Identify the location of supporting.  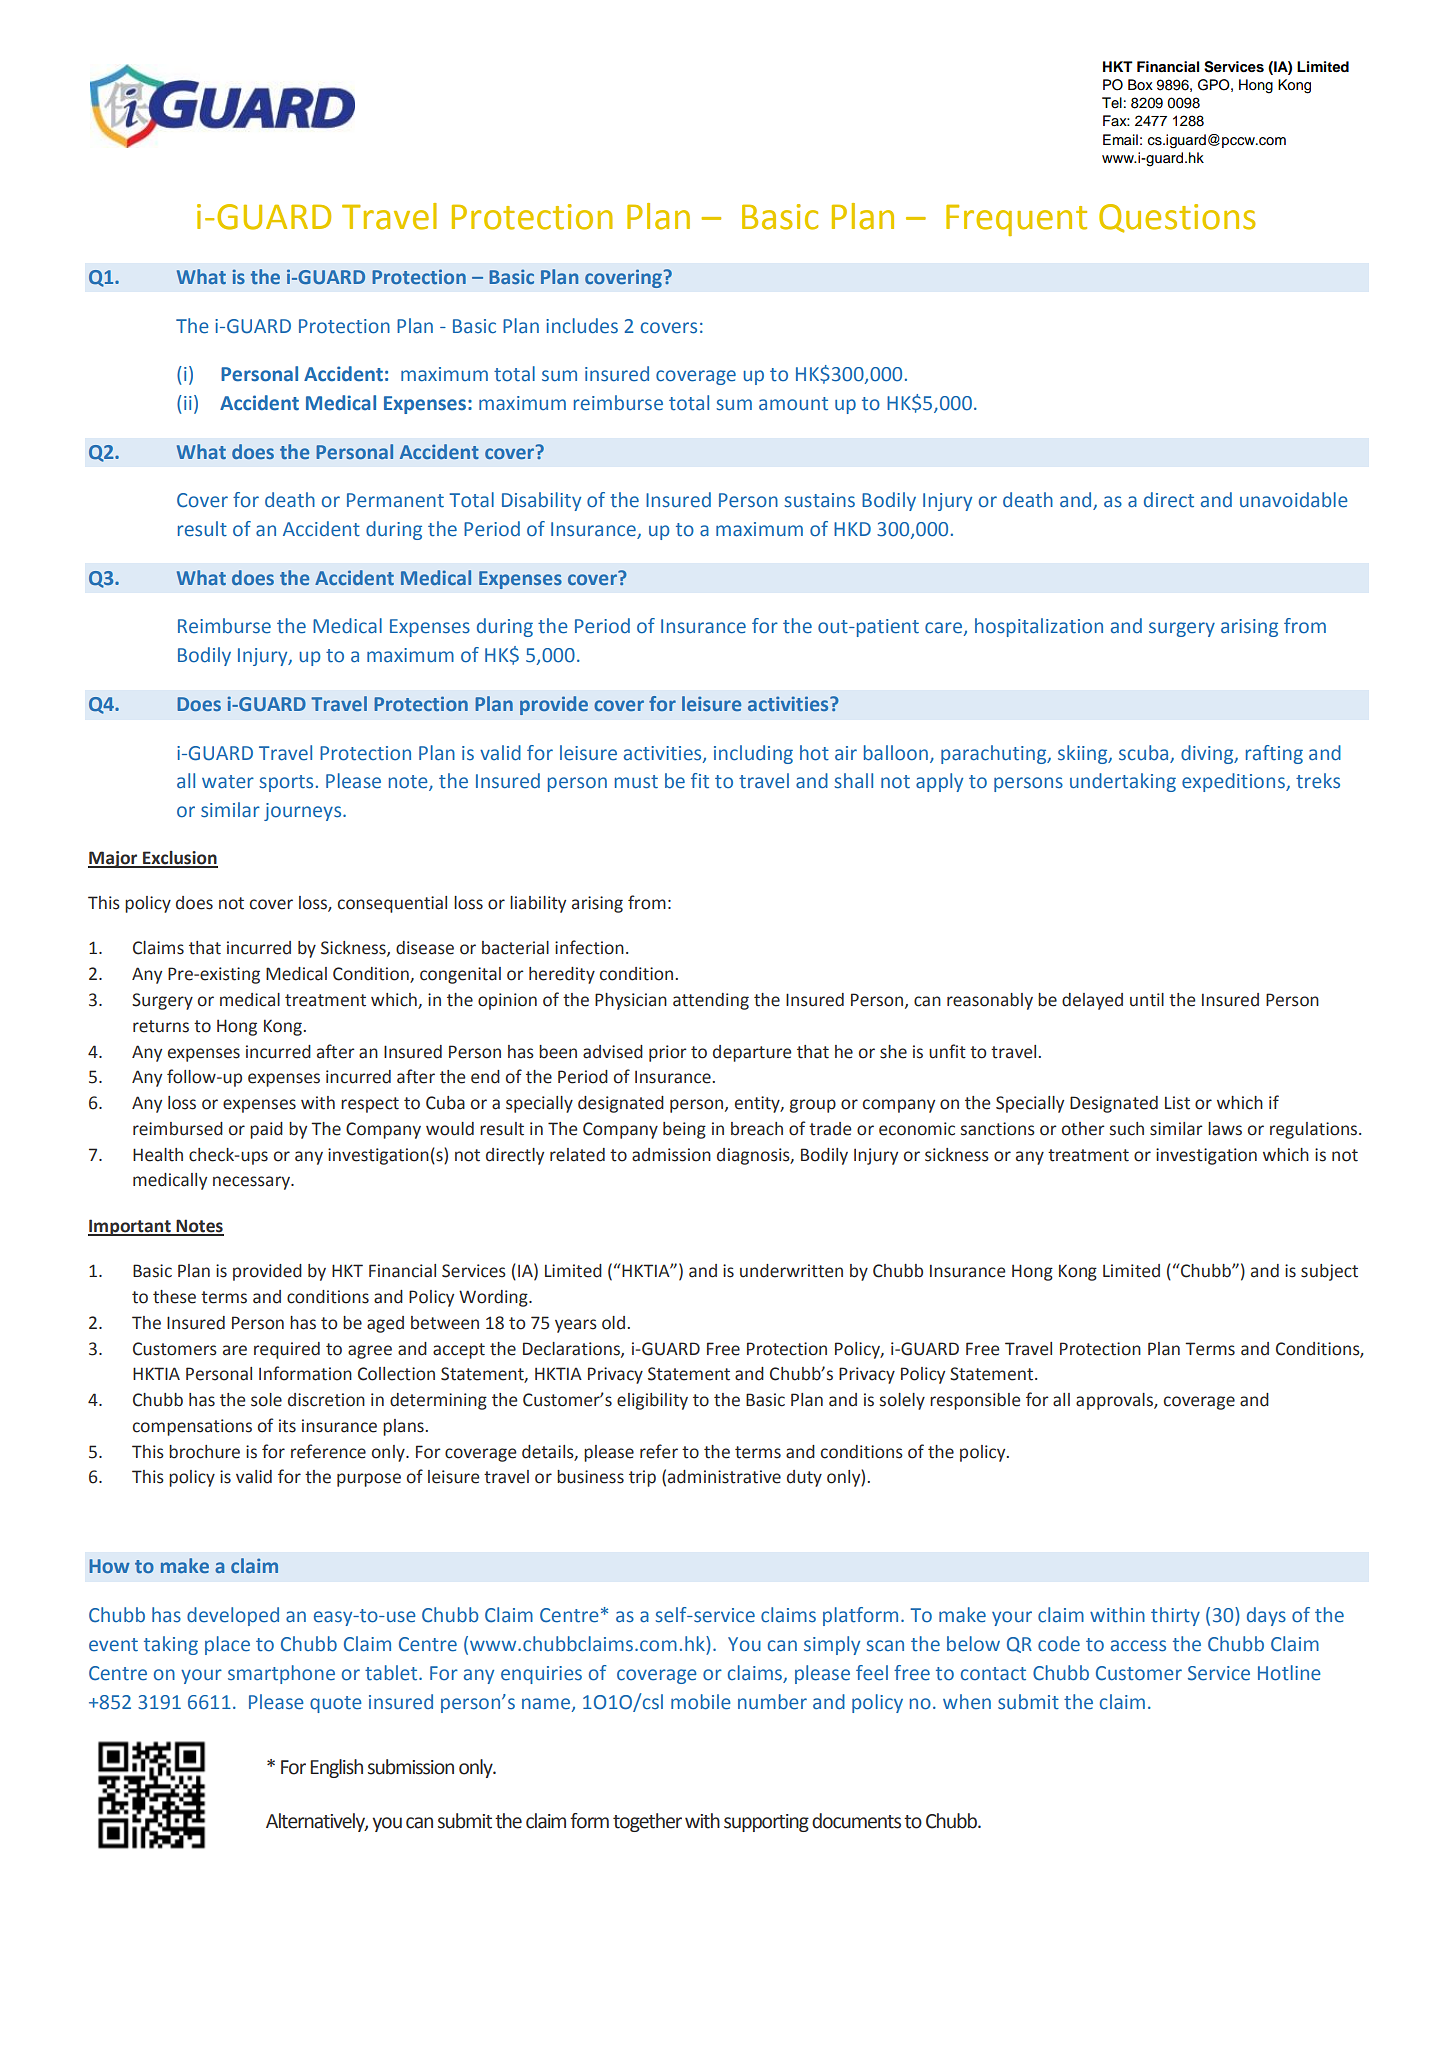
(766, 1823).
